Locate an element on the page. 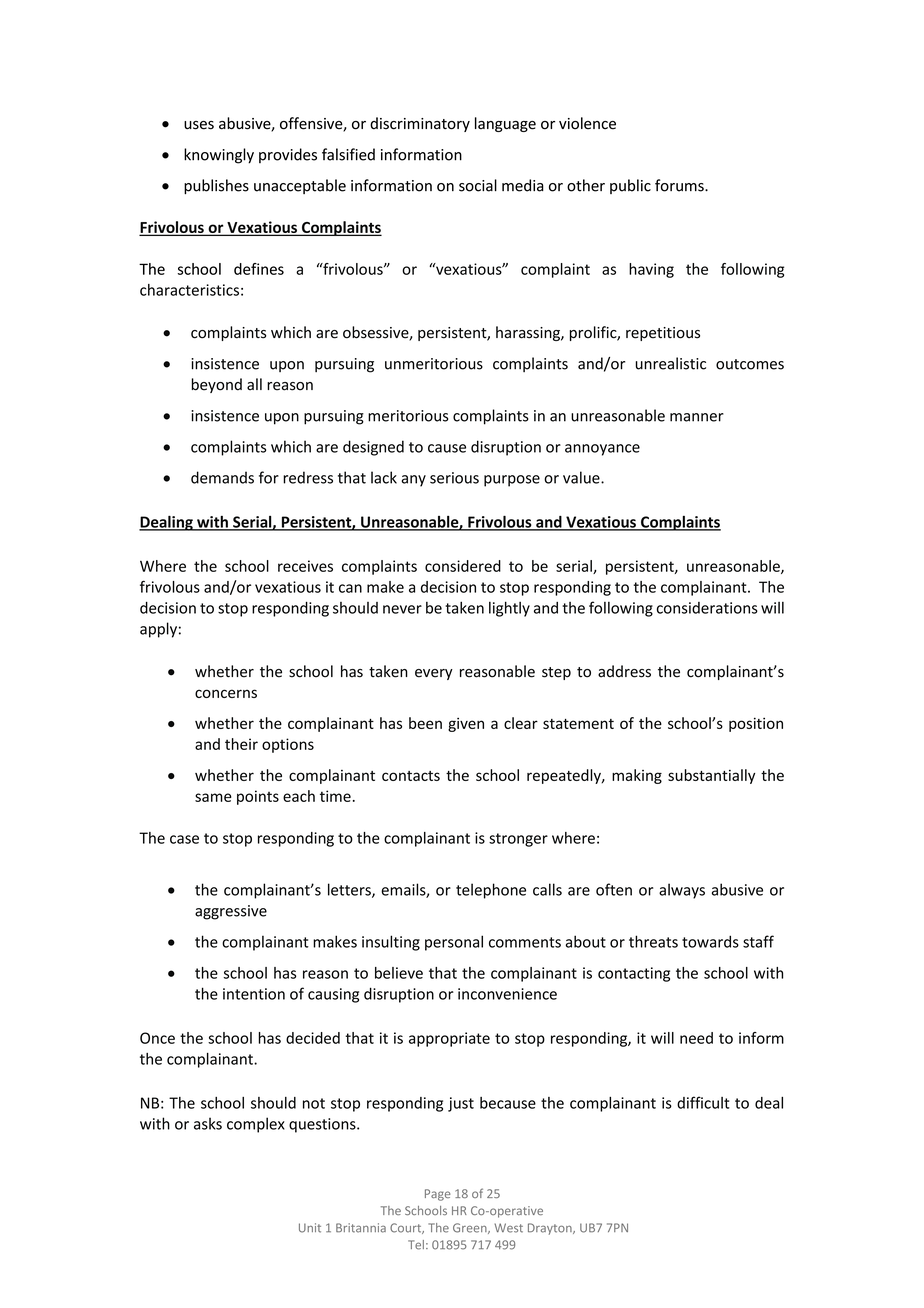 The image size is (924, 1308). inconvenience is located at coordinates (507, 994).
